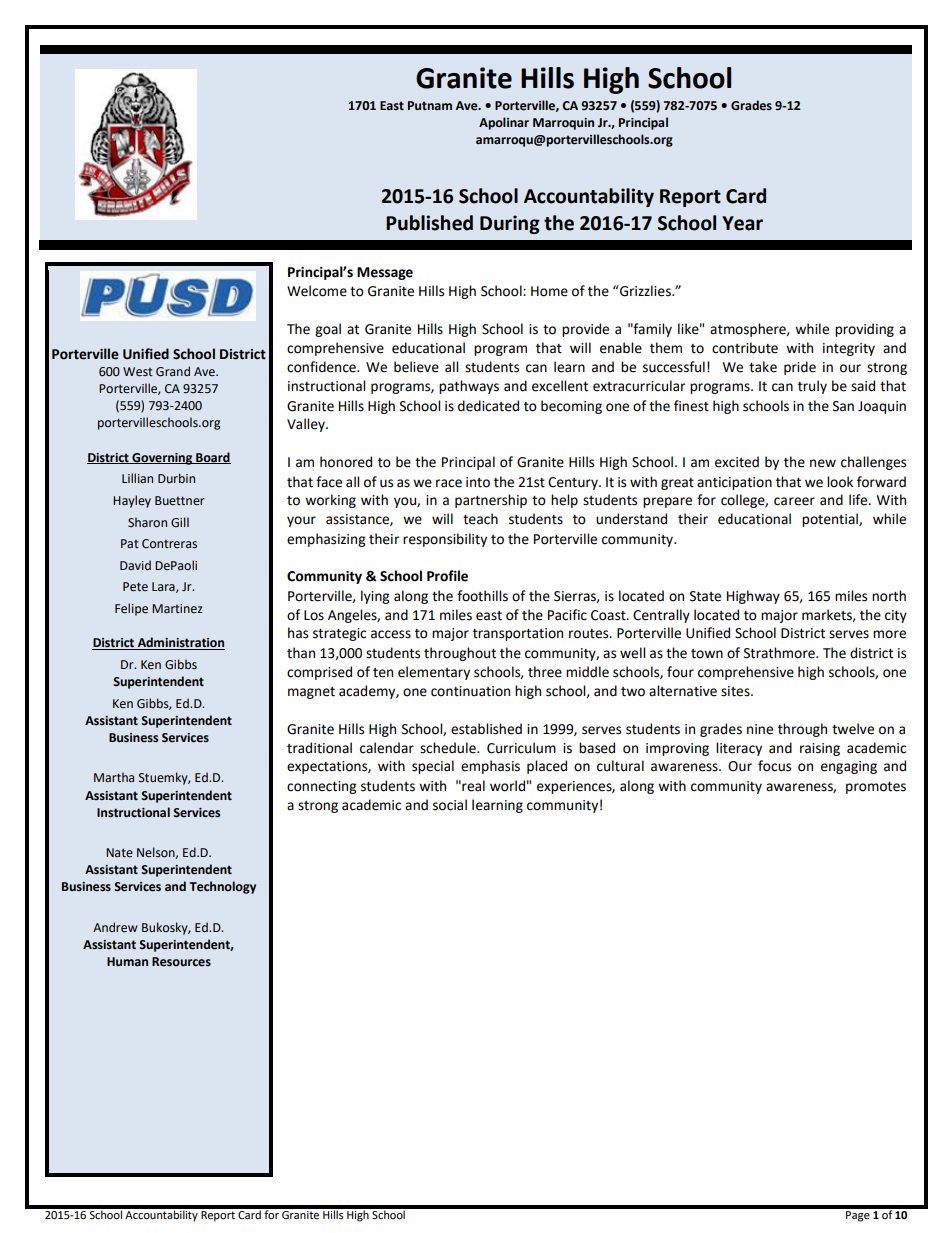  What do you see at coordinates (180, 522) in the screenshot?
I see `Gill` at bounding box center [180, 522].
